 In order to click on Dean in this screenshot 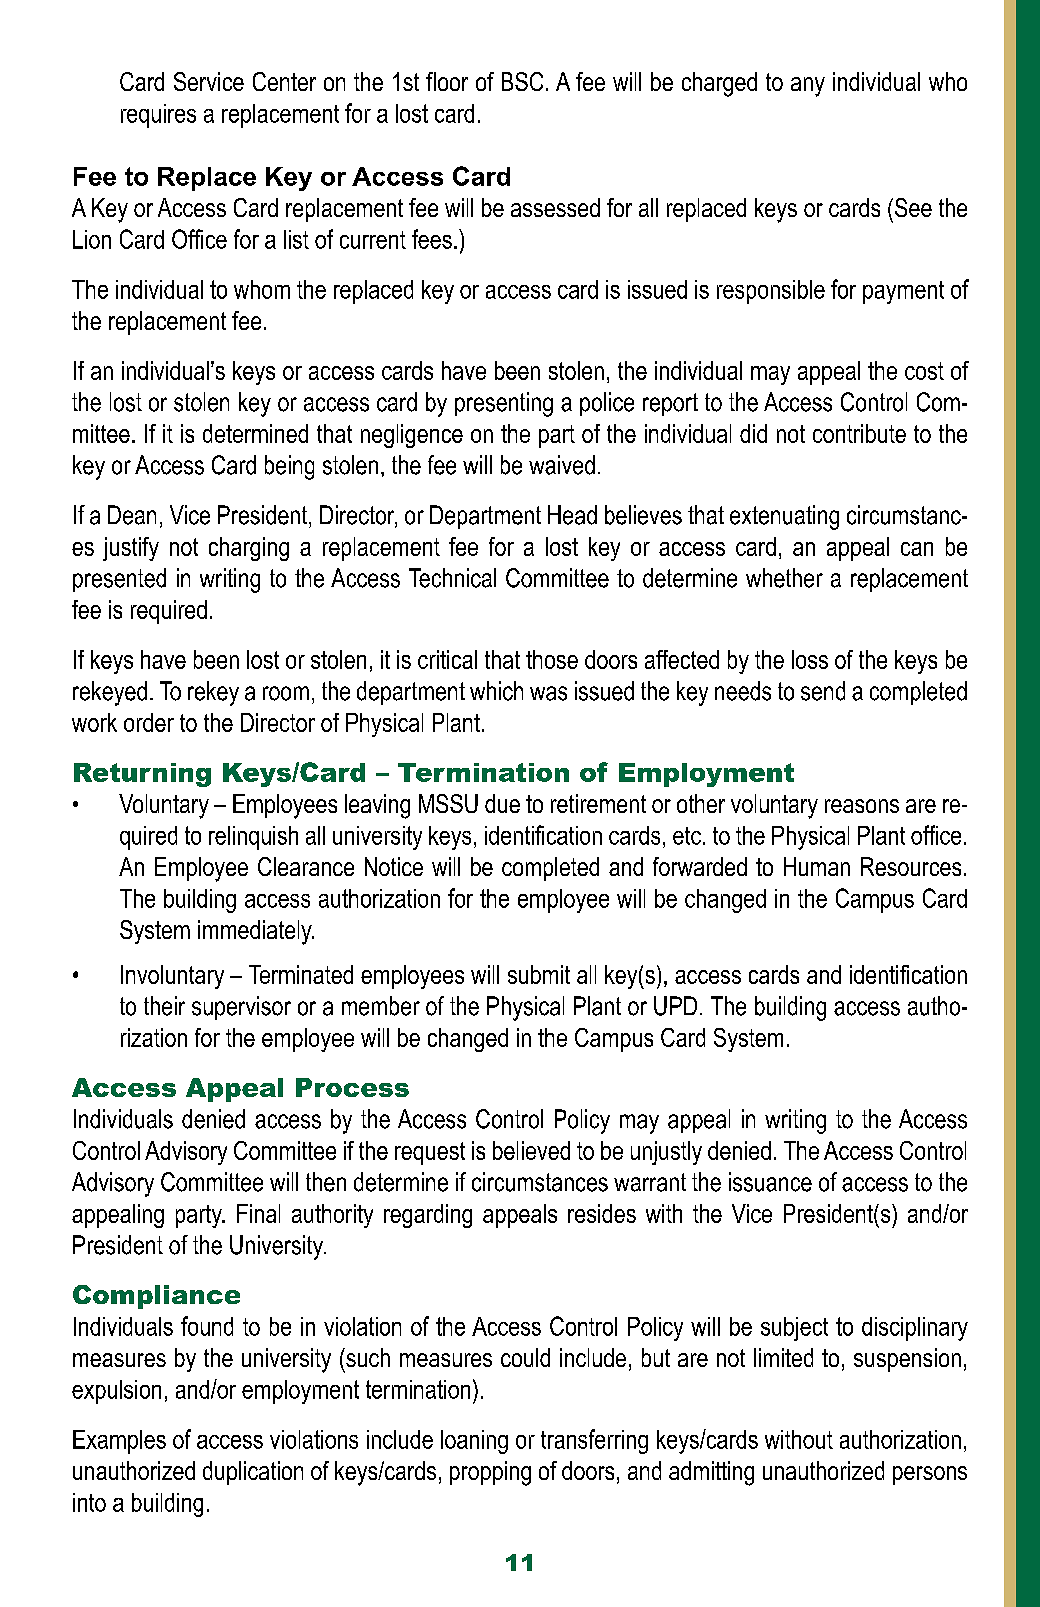, I will do `click(132, 515)`.
